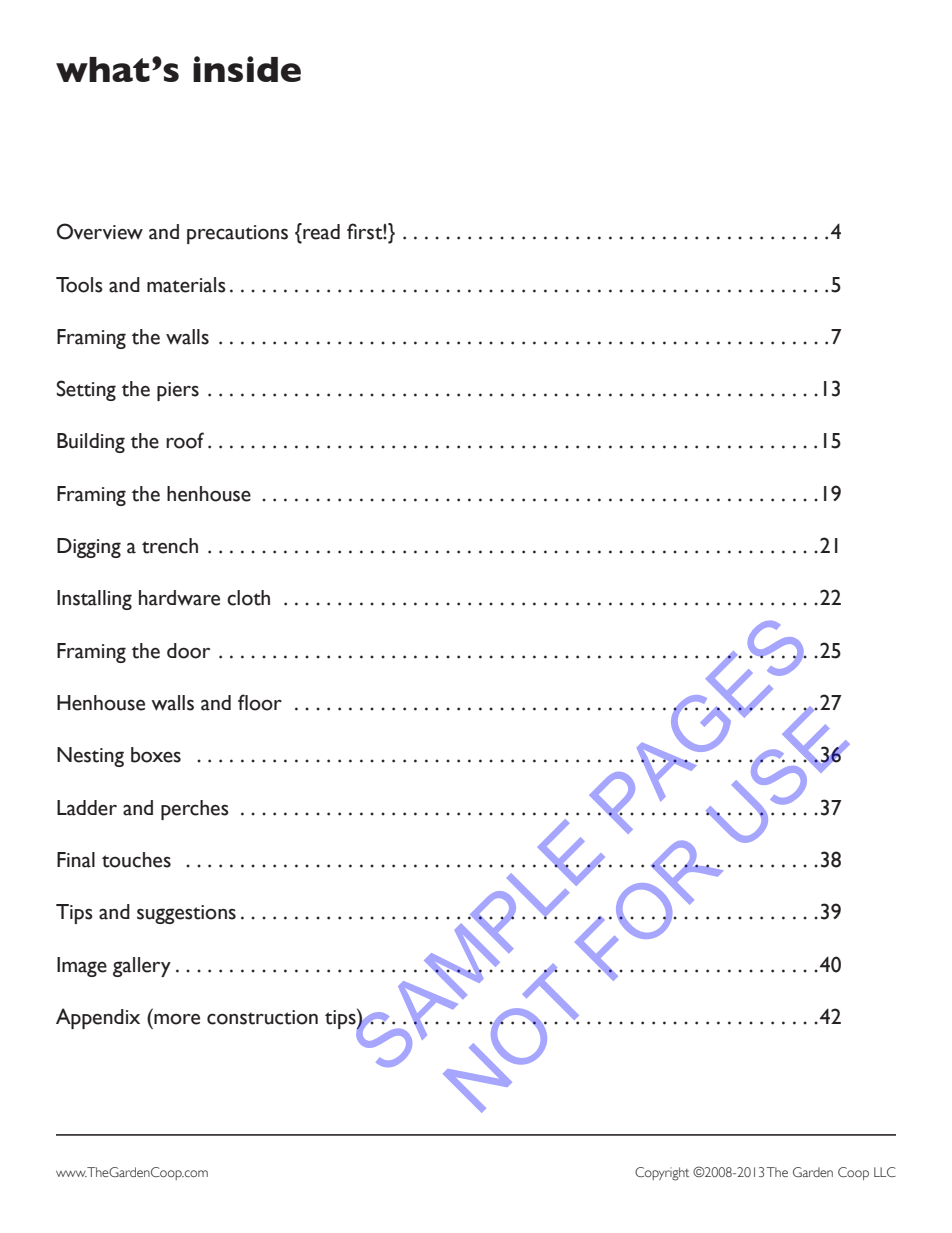  Describe the element at coordinates (195, 810) in the screenshot. I see `perches` at that location.
